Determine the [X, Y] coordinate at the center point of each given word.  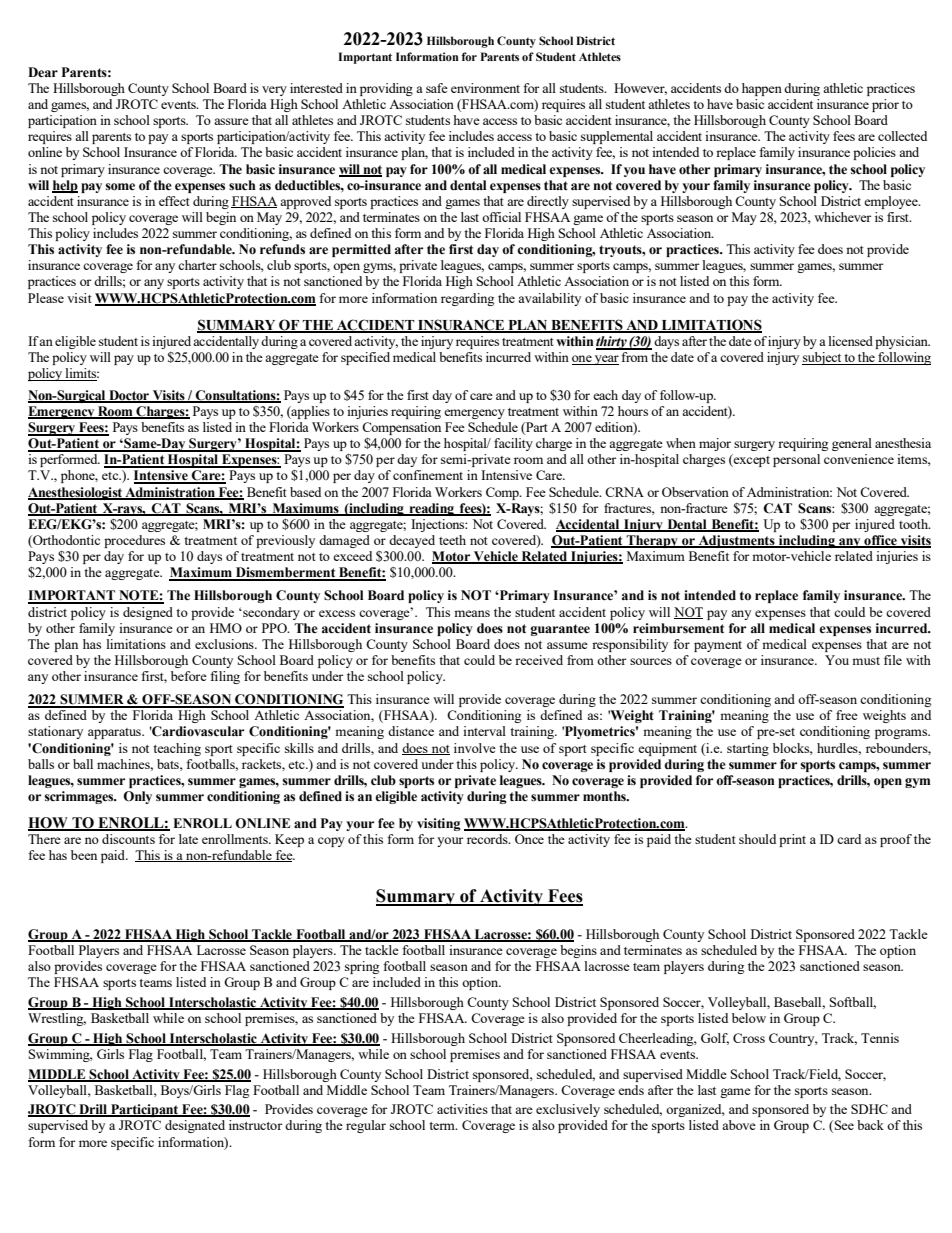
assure [231, 121]
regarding [467, 299]
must [866, 661]
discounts [128, 839]
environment [485, 88]
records [488, 839]
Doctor [129, 396]
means [472, 613]
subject [822, 358]
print [792, 840]
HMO [226, 628]
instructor [255, 1125]
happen [762, 89]
